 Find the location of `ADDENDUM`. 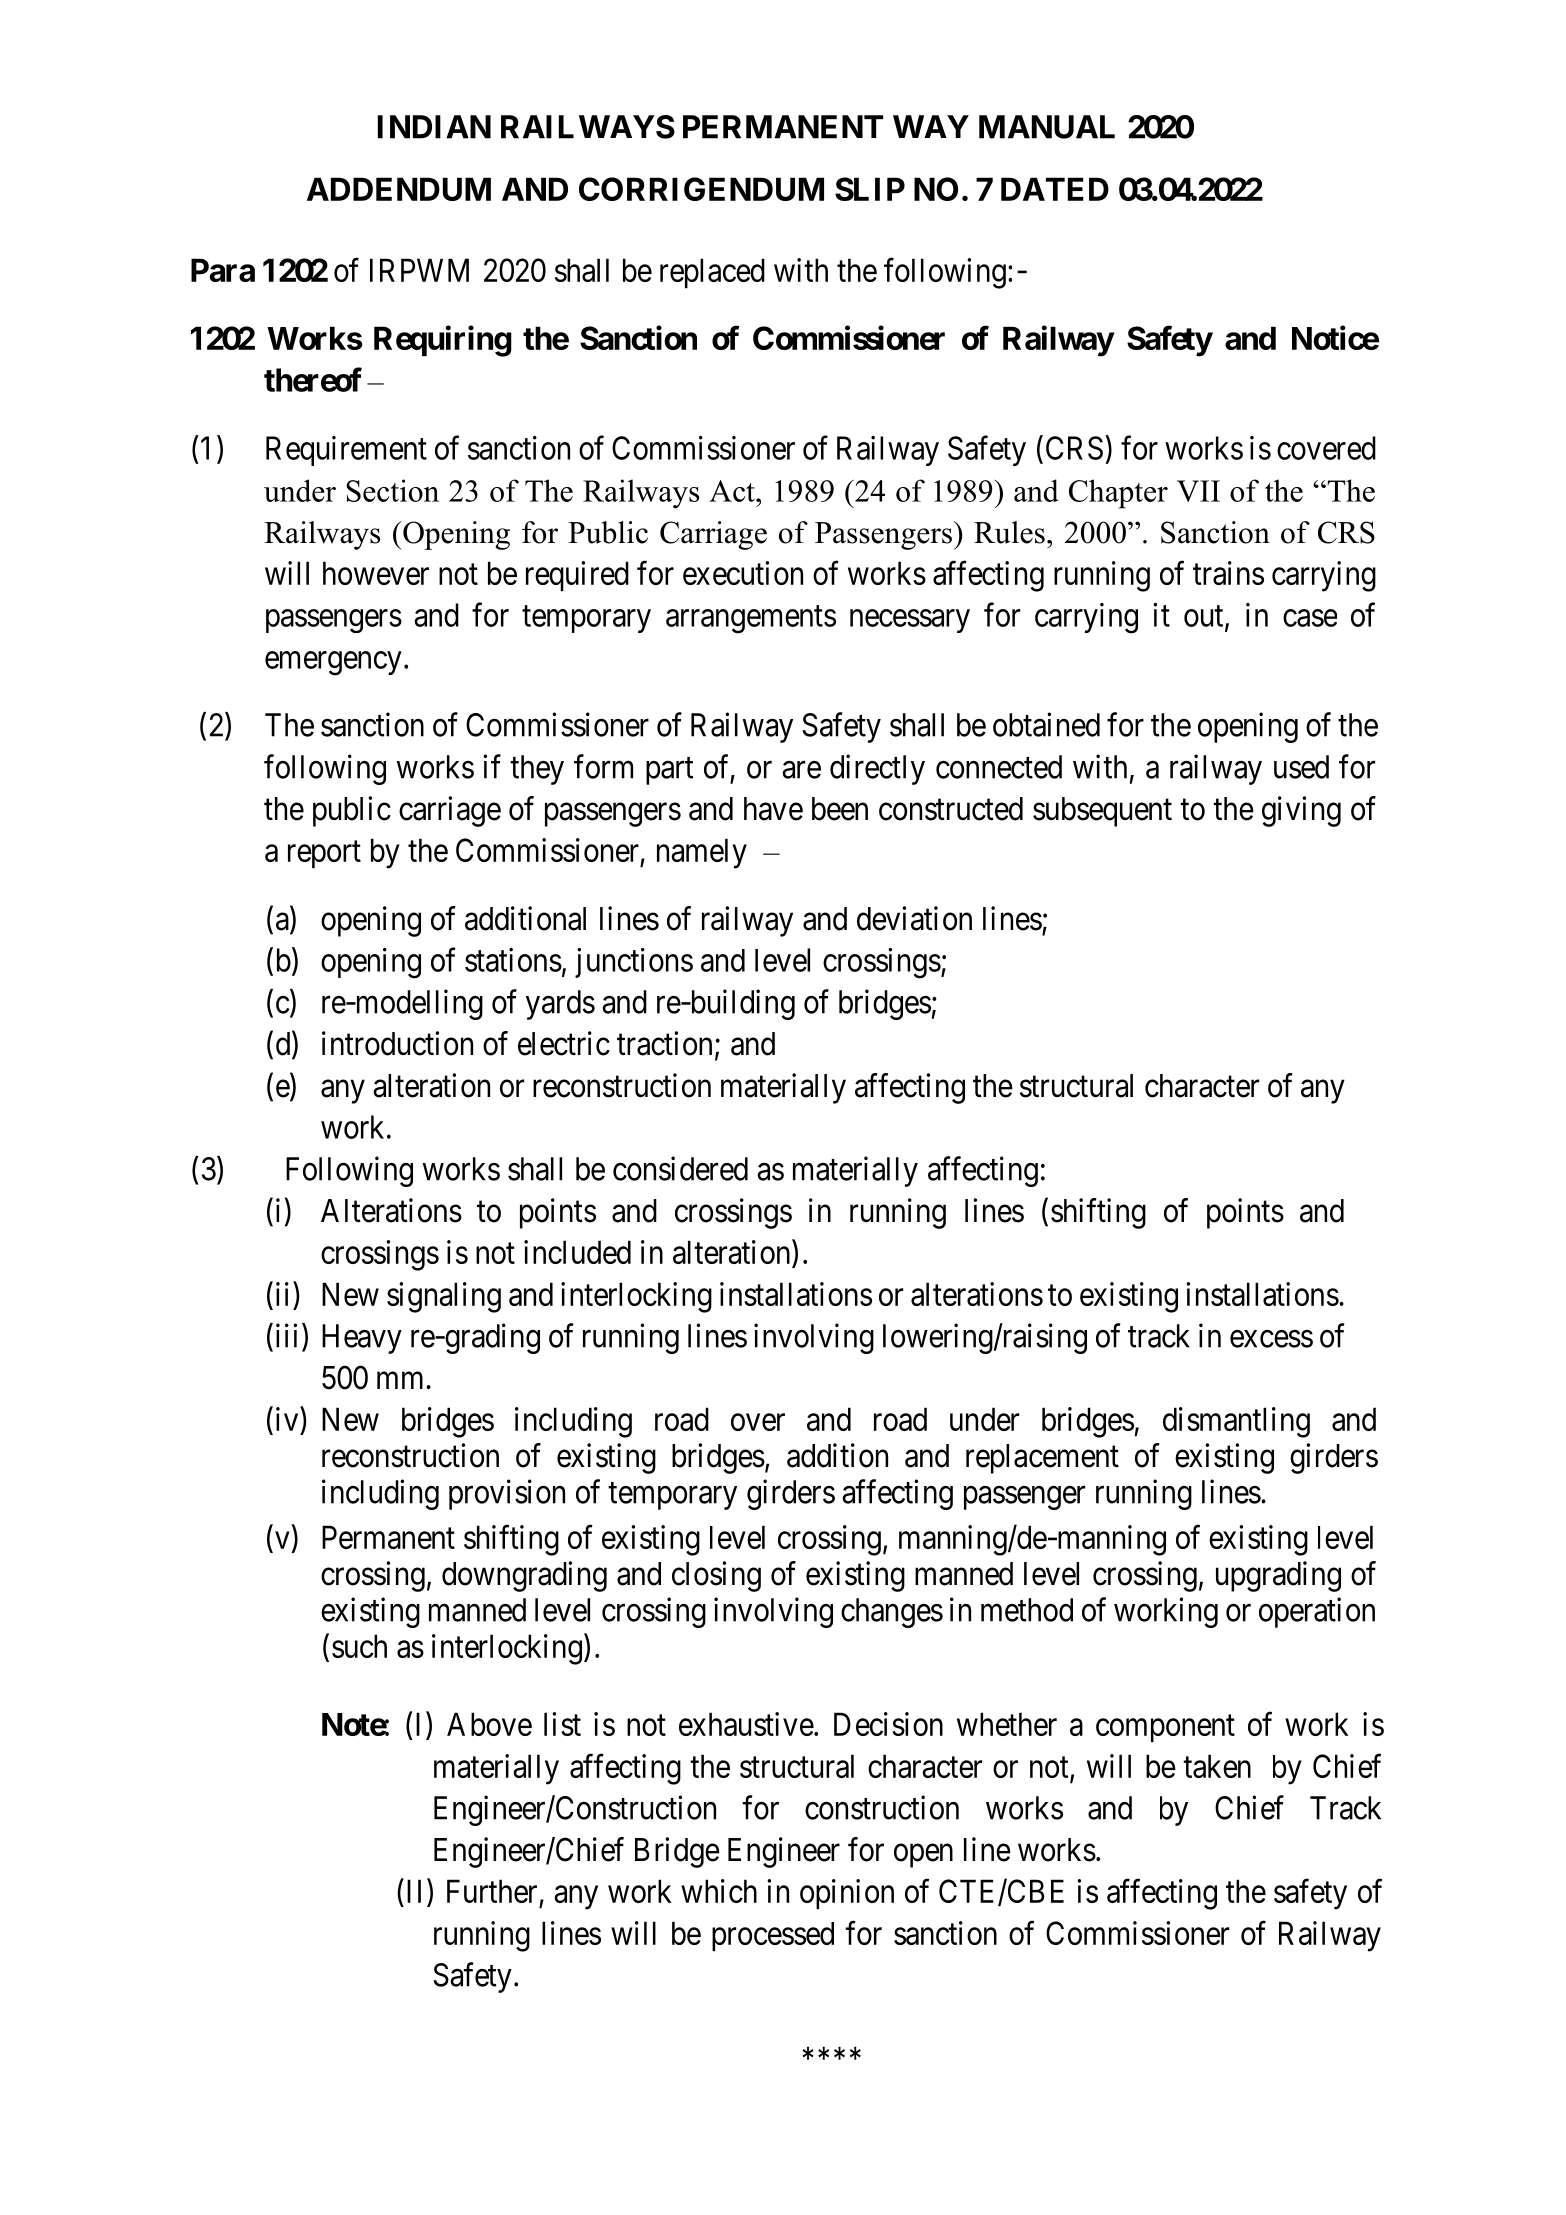

ADDENDUM is located at coordinates (399, 189).
